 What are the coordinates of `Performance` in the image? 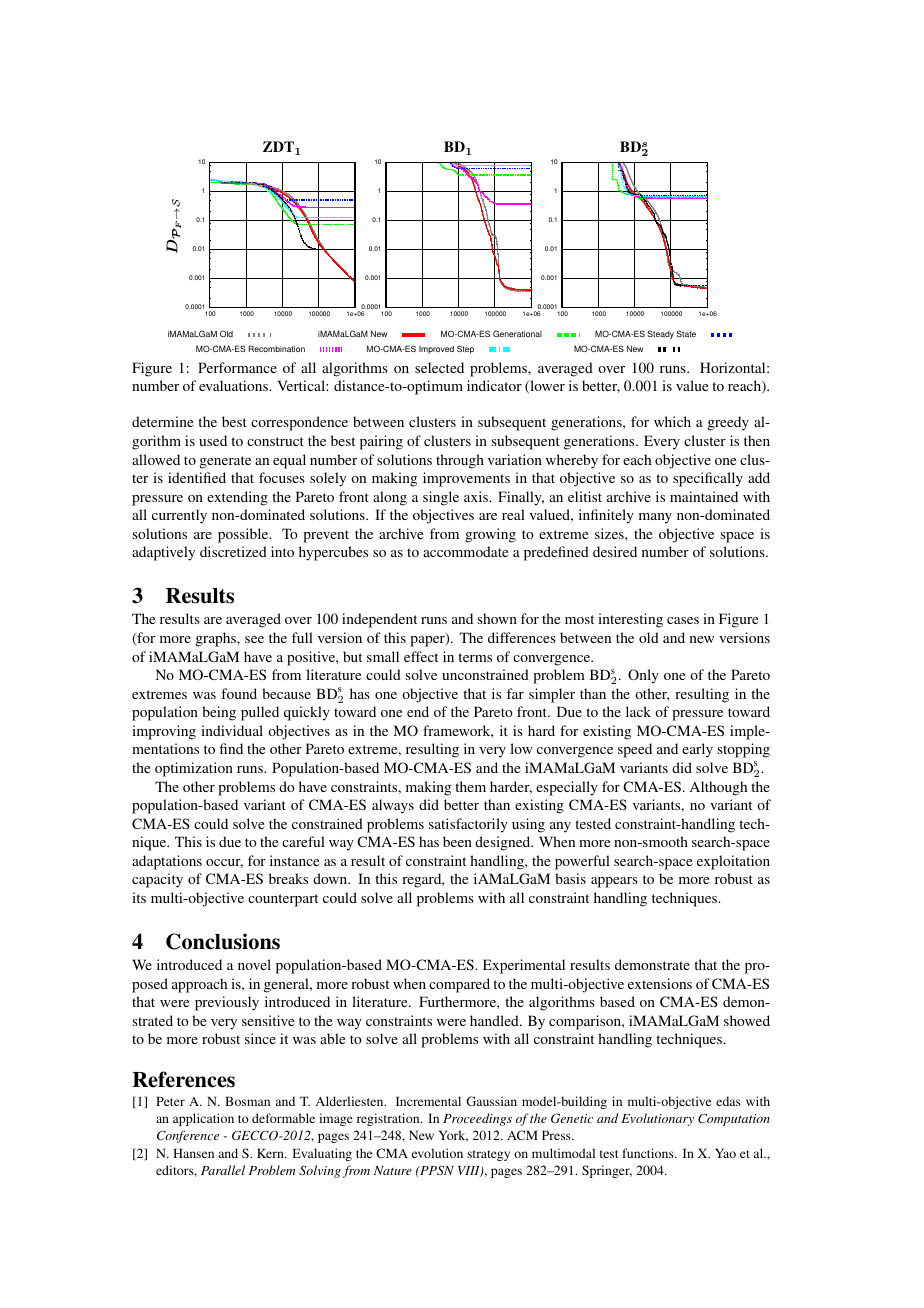 It's located at (237, 367).
